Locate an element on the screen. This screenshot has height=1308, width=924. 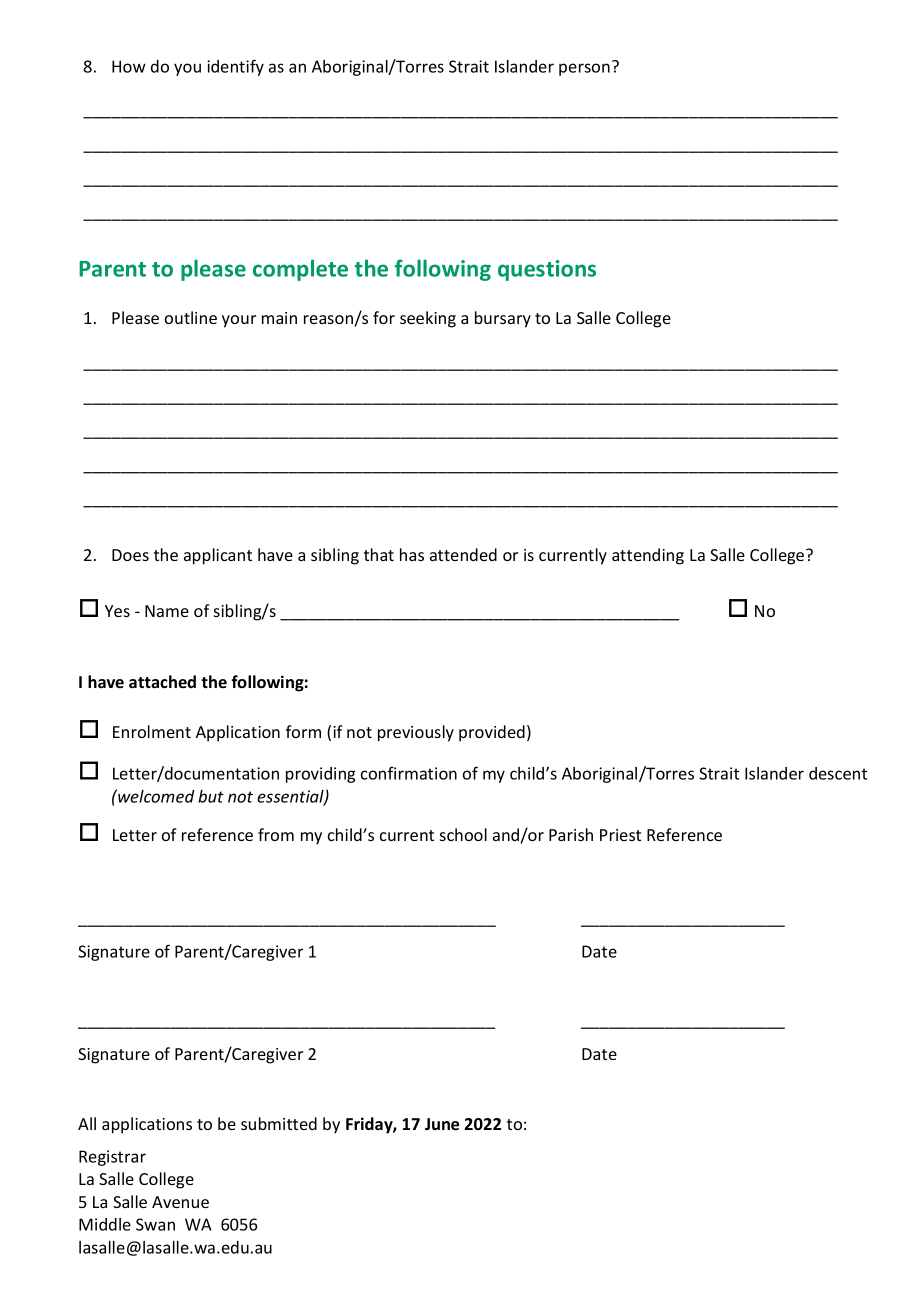
school is located at coordinates (463, 834).
